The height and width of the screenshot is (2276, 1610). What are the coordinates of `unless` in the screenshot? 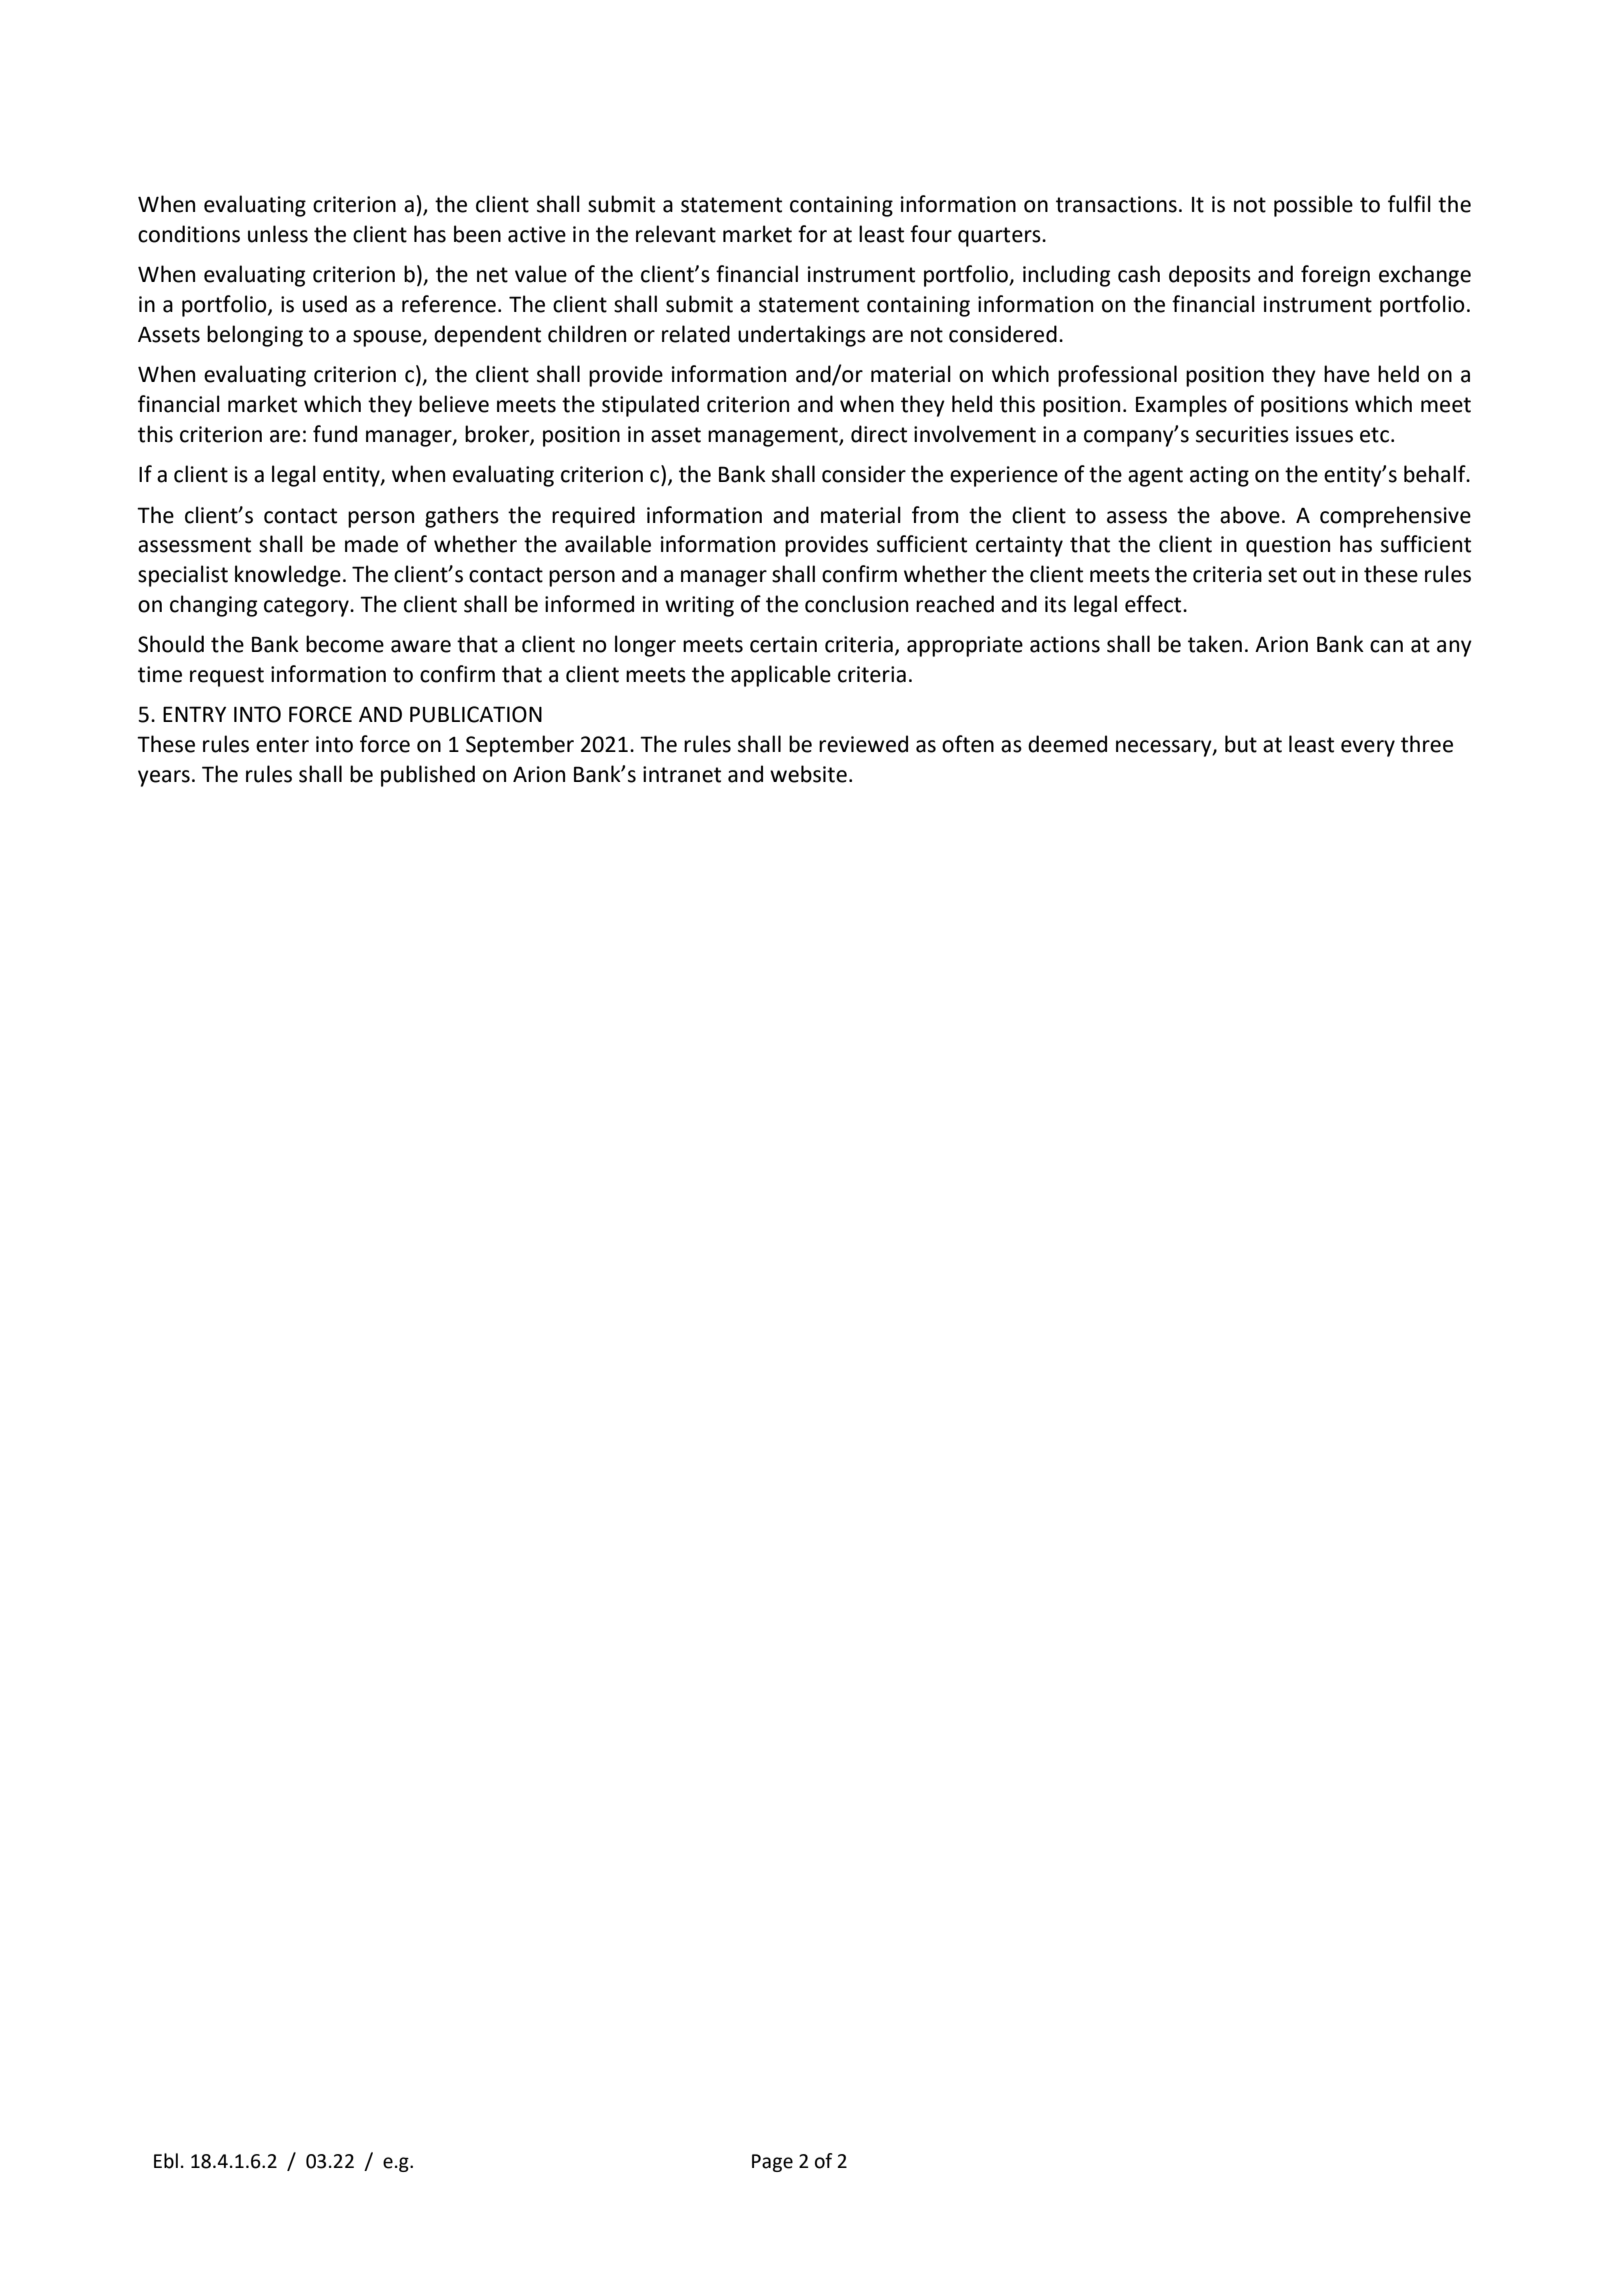 It's located at (278, 234).
